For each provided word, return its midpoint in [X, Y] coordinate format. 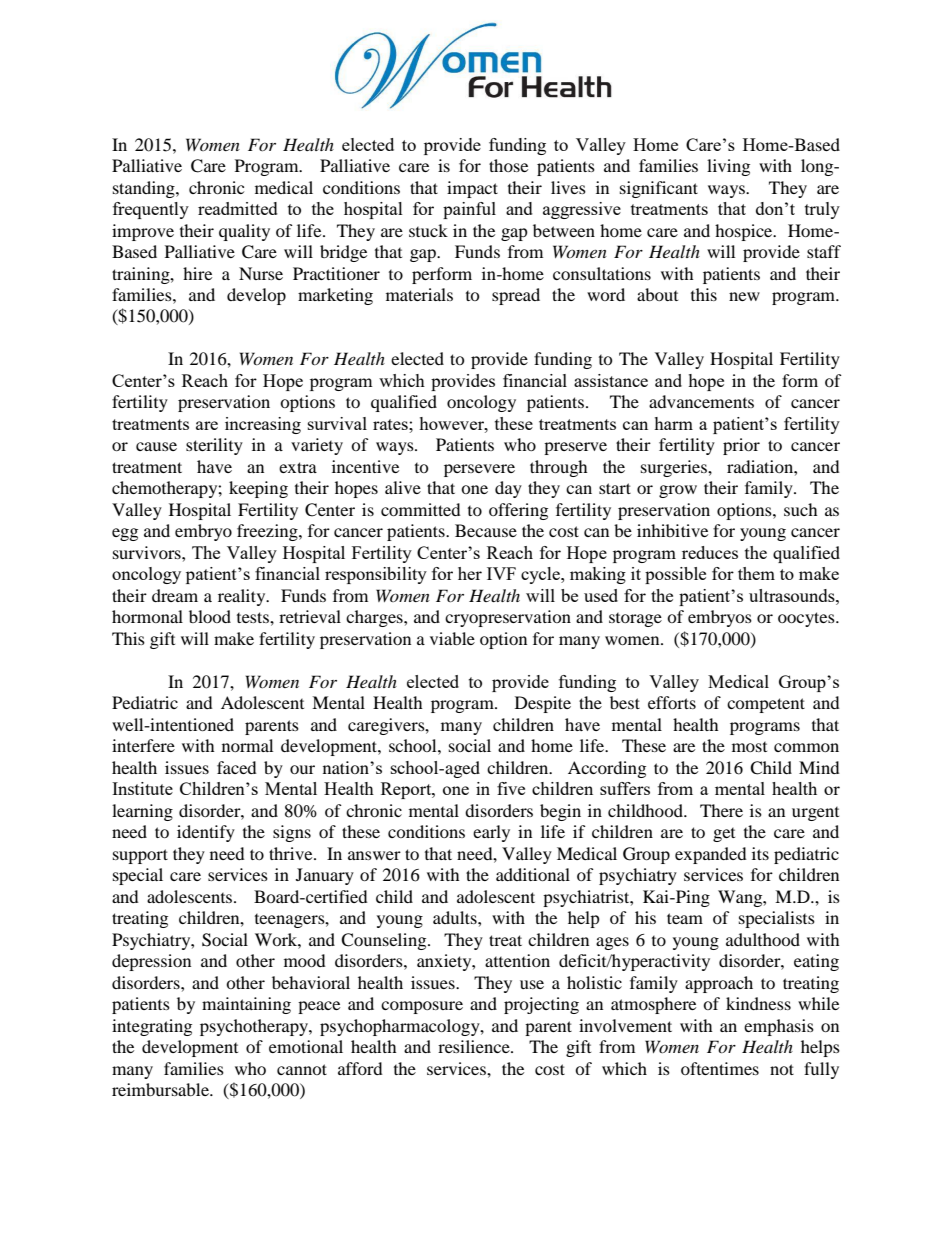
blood [210, 616]
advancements [701, 401]
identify [206, 833]
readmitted [238, 208]
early [491, 833]
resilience [475, 1046]
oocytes [807, 619]
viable [452, 638]
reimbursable [161, 1089]
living [728, 167]
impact [472, 189]
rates [391, 424]
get [724, 835]
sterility [214, 446]
